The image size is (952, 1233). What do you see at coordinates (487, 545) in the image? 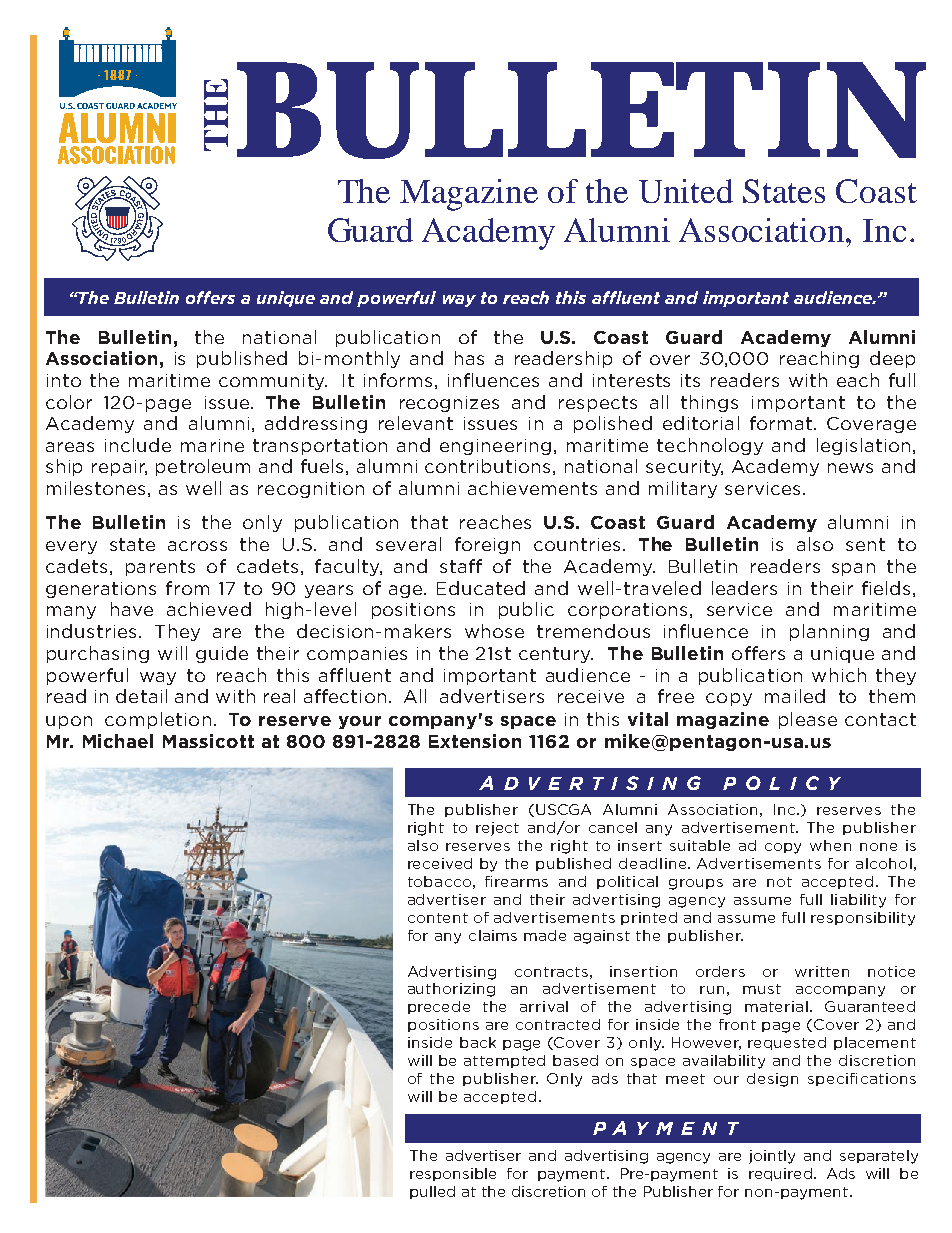
I see `foreign` at bounding box center [487, 545].
